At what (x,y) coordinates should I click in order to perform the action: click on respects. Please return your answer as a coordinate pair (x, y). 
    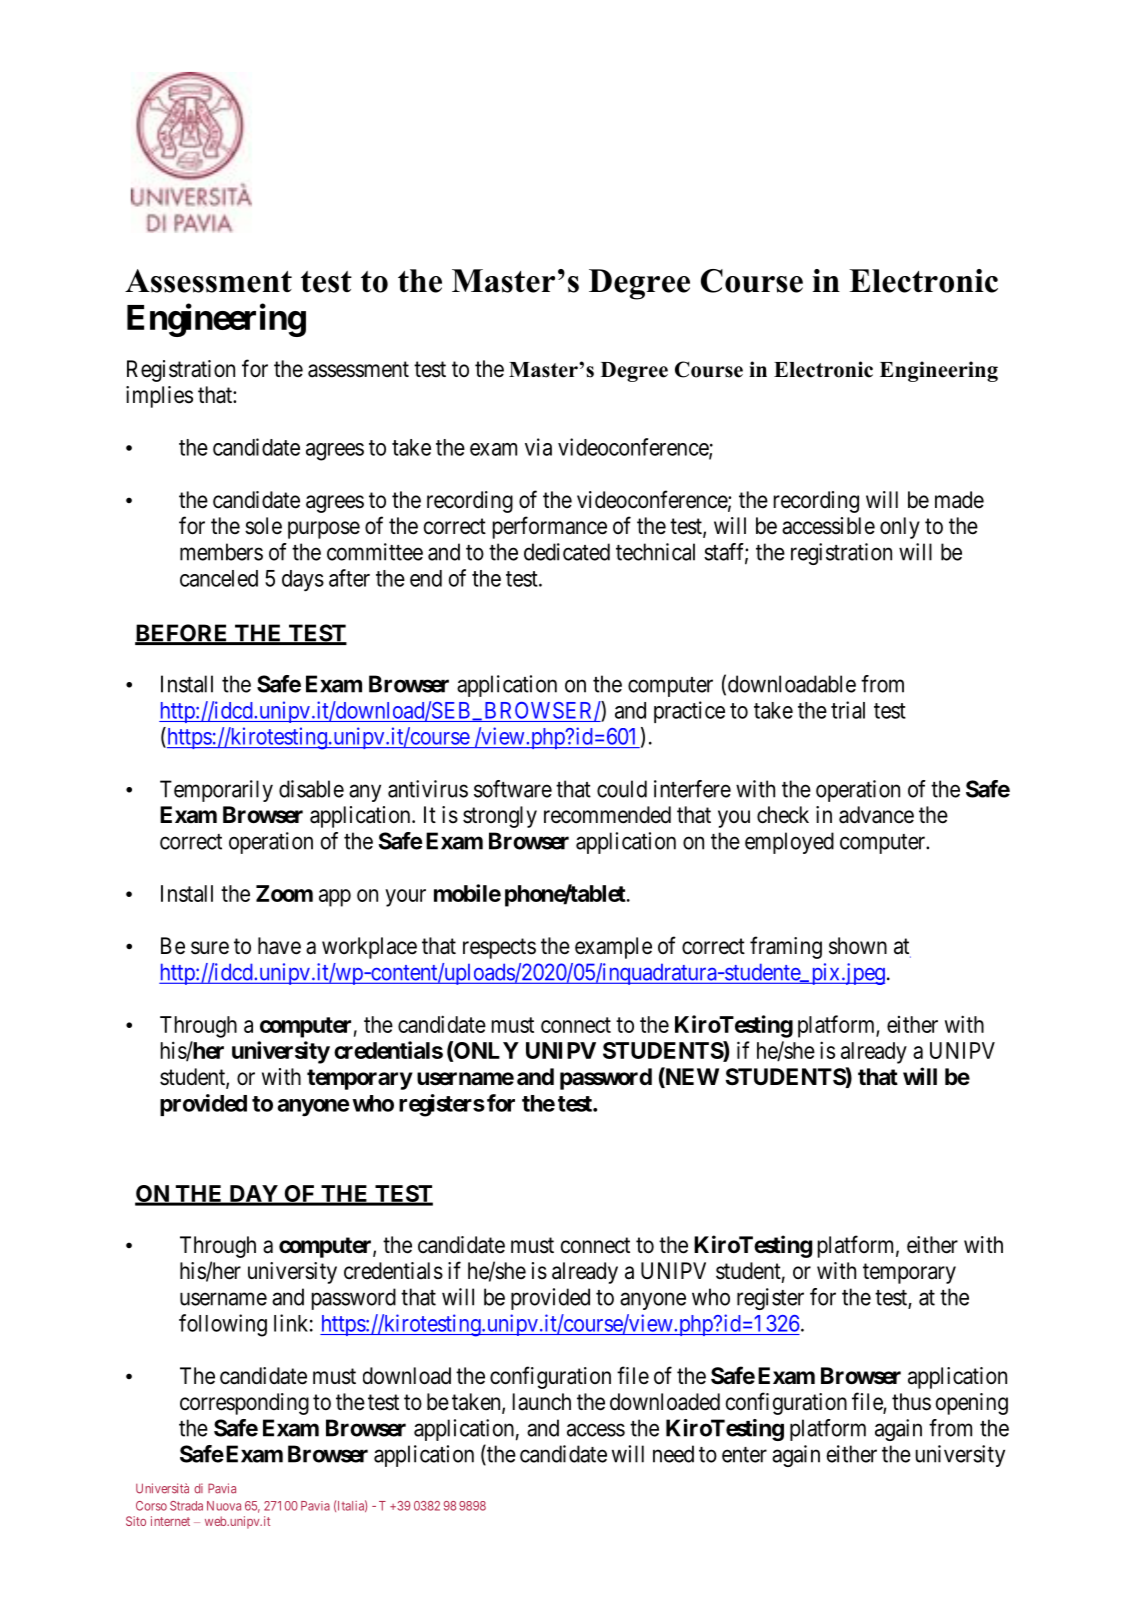
    Looking at the image, I should click on (499, 948).
